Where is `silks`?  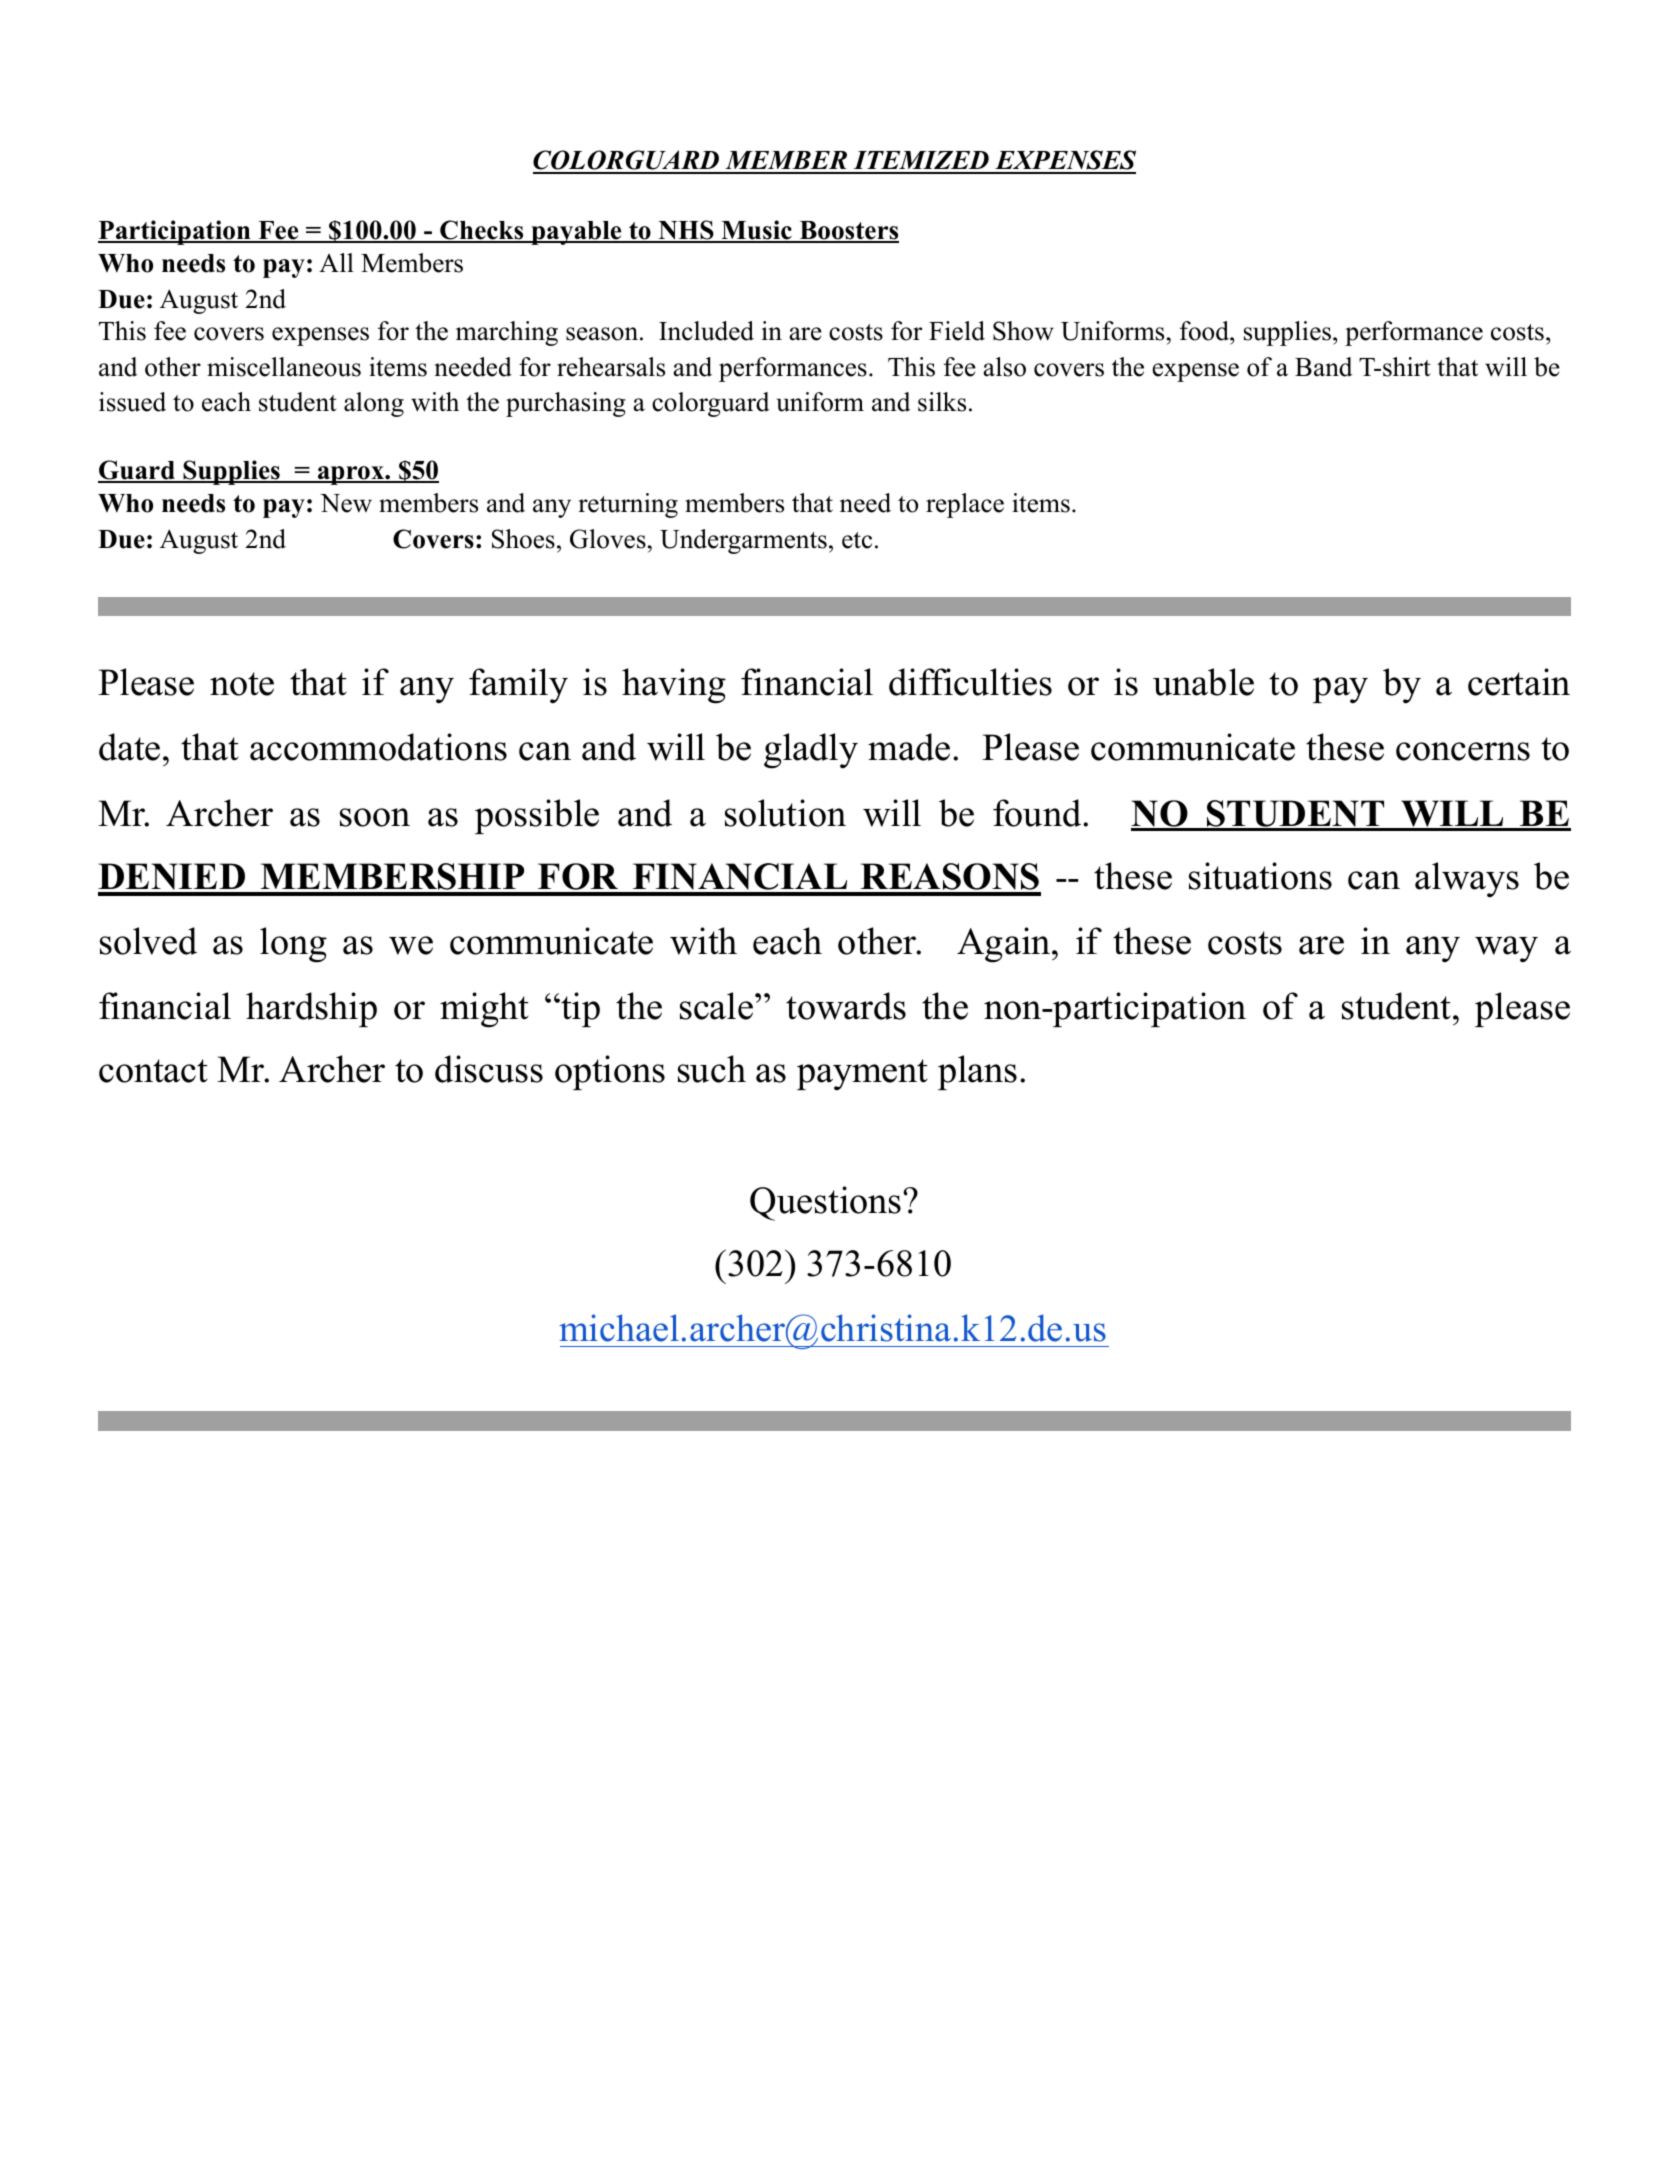
silks is located at coordinates (942, 402).
